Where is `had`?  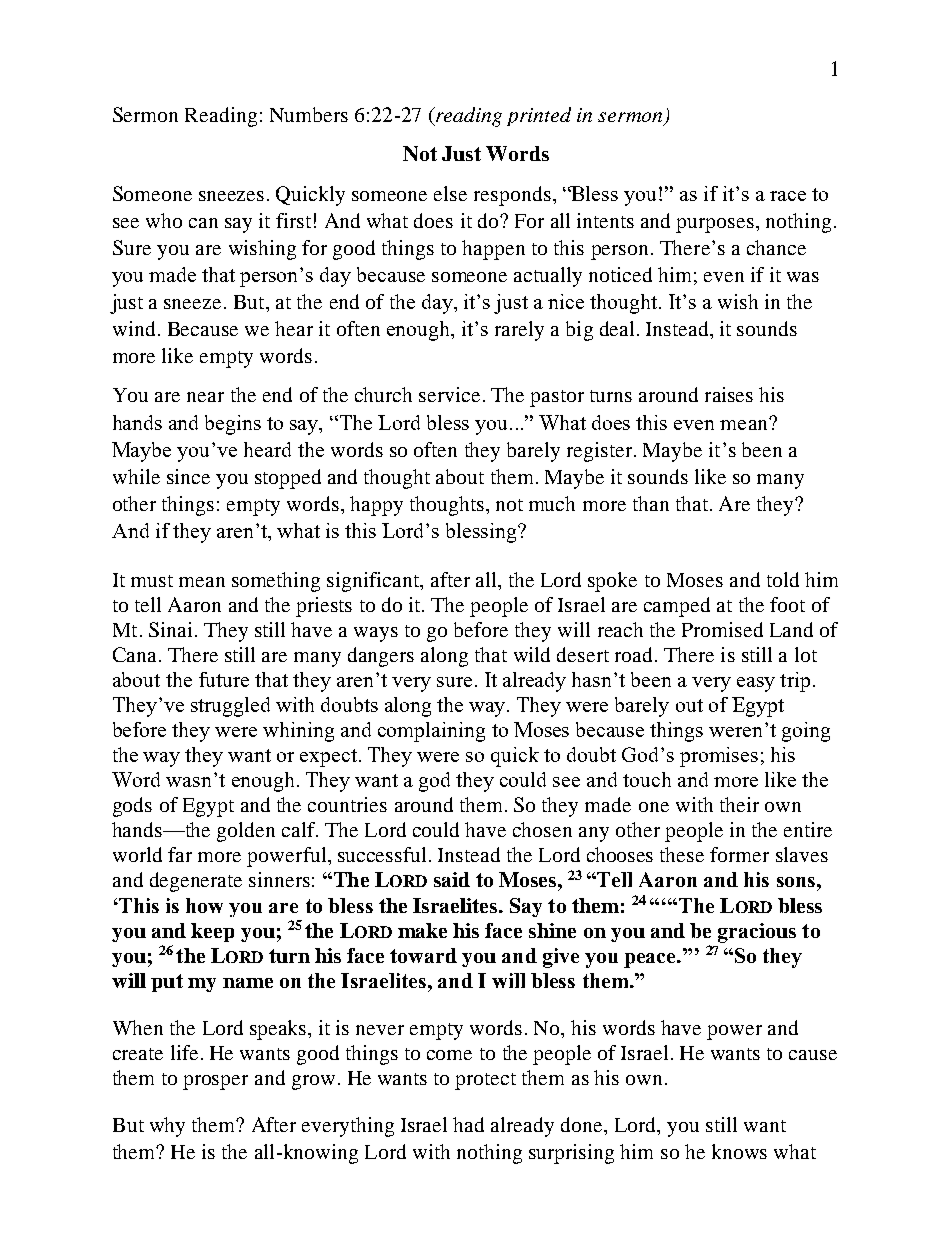 had is located at coordinates (468, 1124).
